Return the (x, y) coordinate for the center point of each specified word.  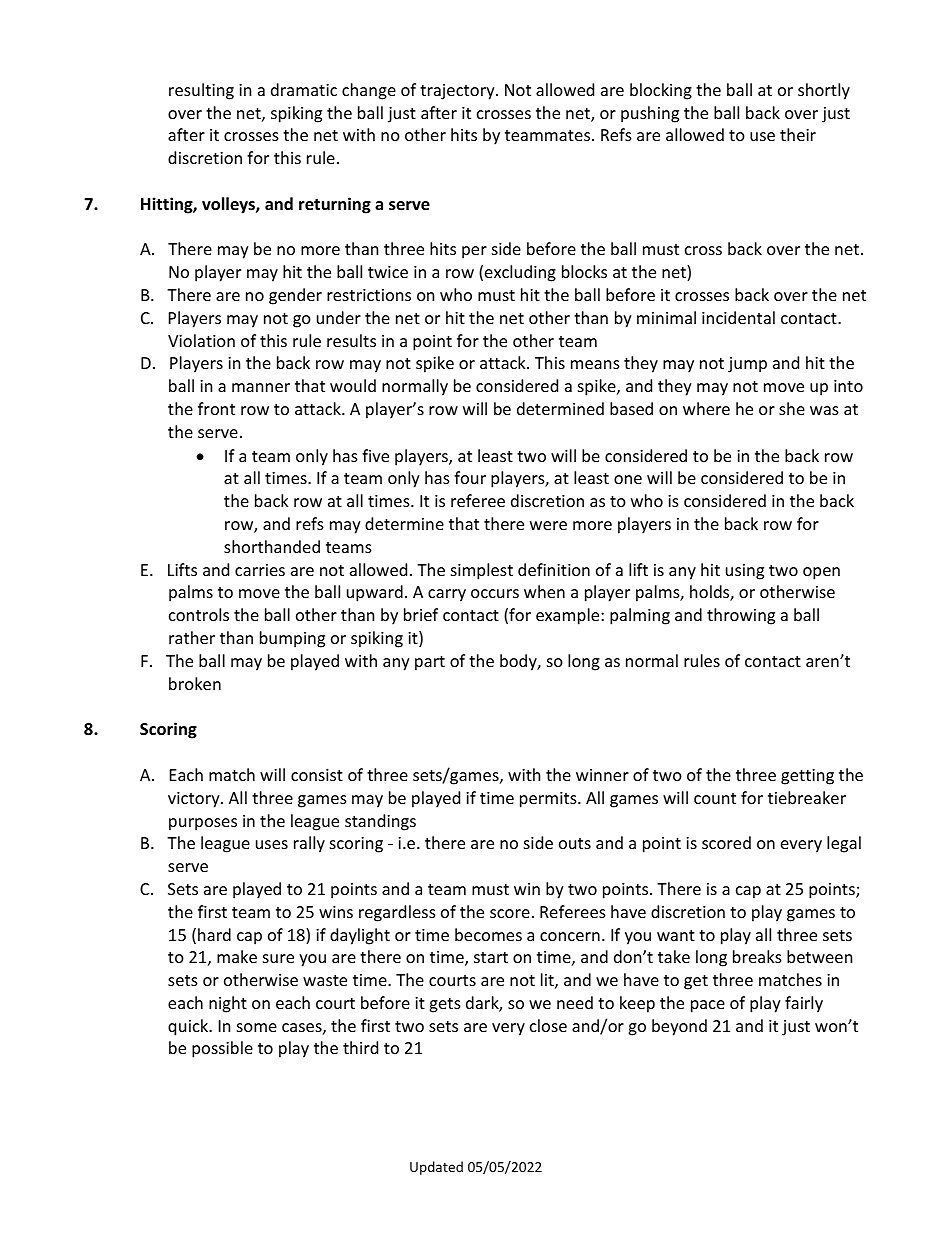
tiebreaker (807, 797)
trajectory (458, 92)
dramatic (304, 89)
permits (549, 800)
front (216, 408)
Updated (436, 1168)
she (792, 408)
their (798, 134)
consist (317, 775)
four (470, 477)
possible (222, 1049)
